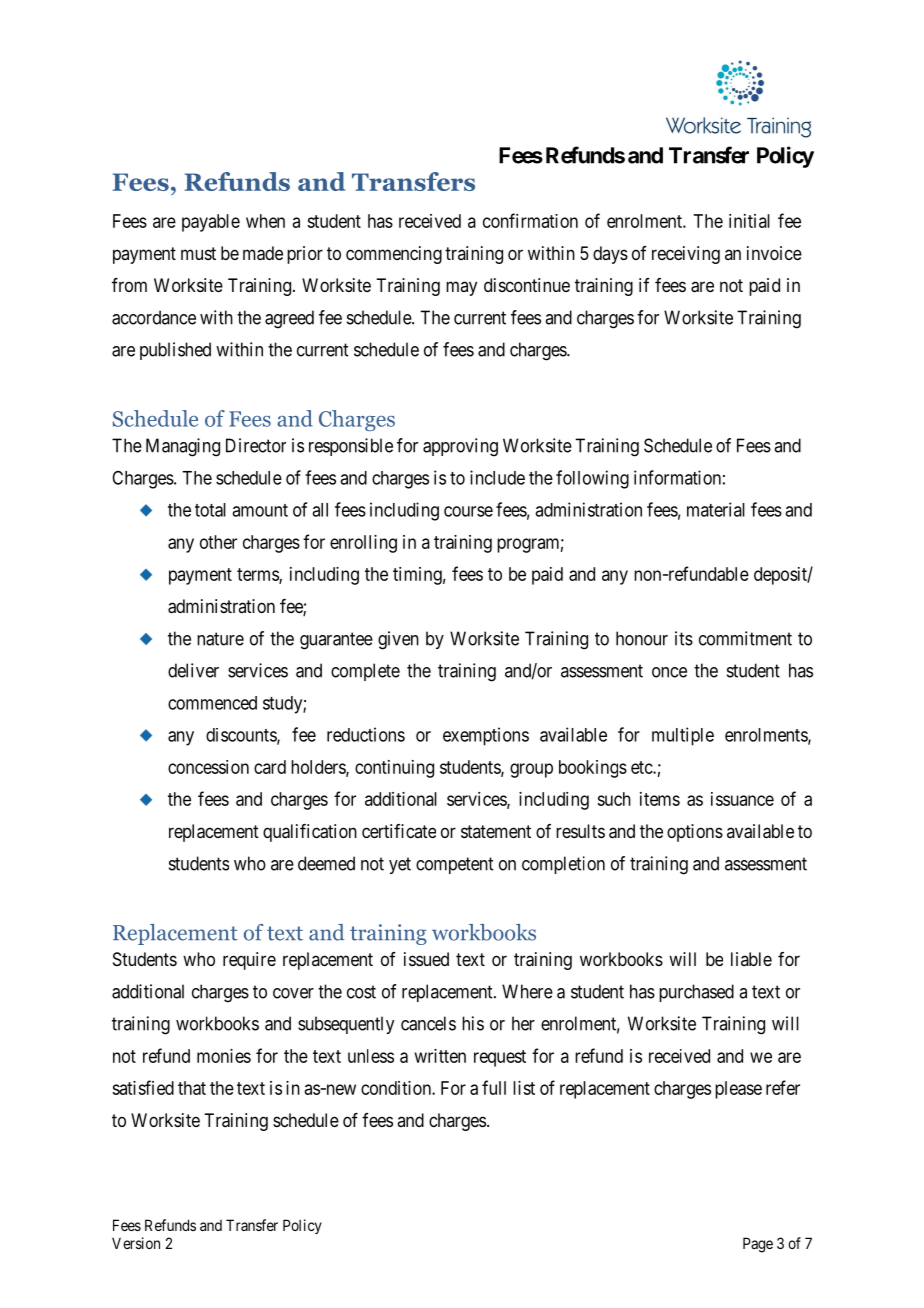 This document has width=924, height=1308. Describe the element at coordinates (716, 509) in the document. I see `material` at that location.
